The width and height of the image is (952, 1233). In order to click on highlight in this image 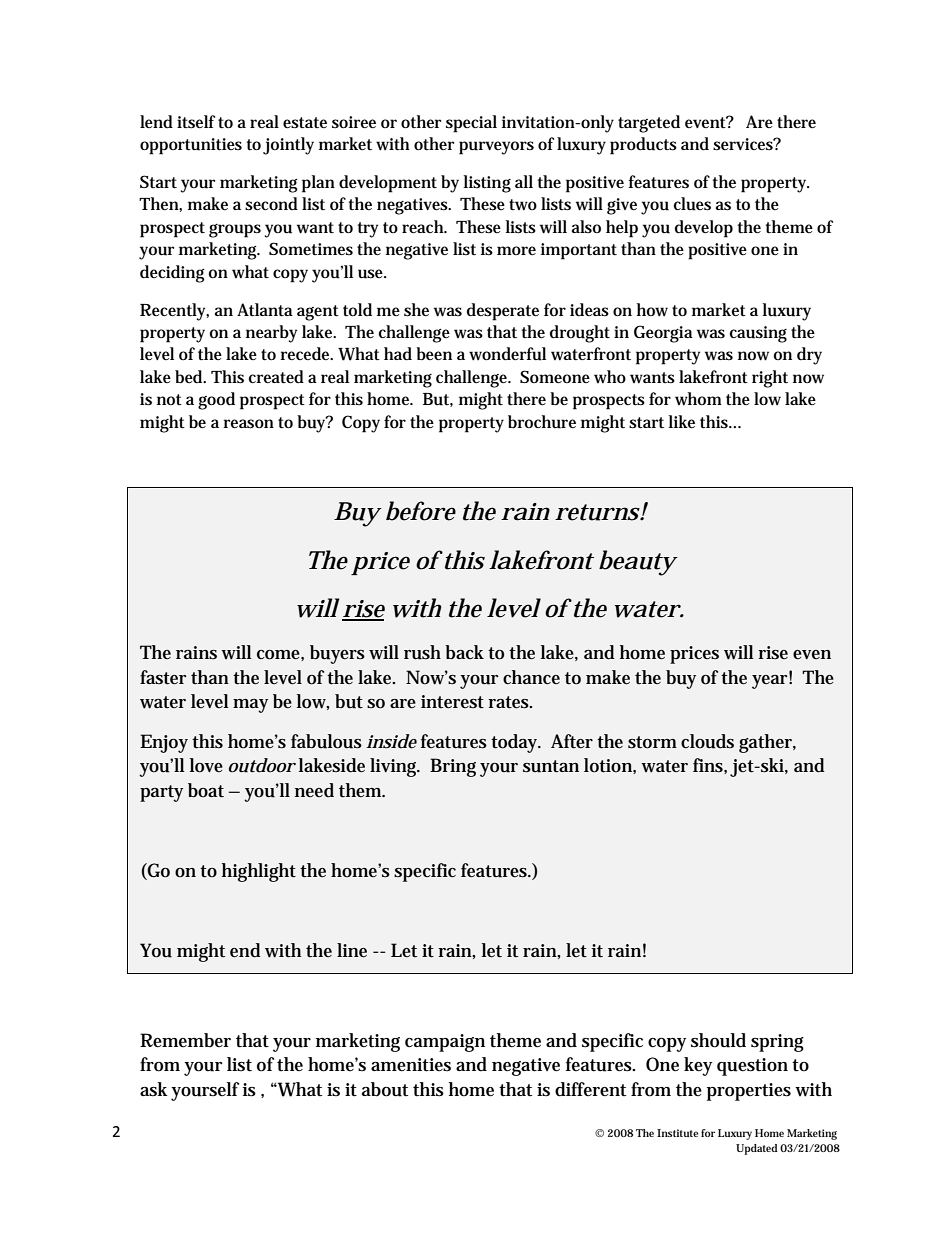, I will do `click(259, 872)`.
